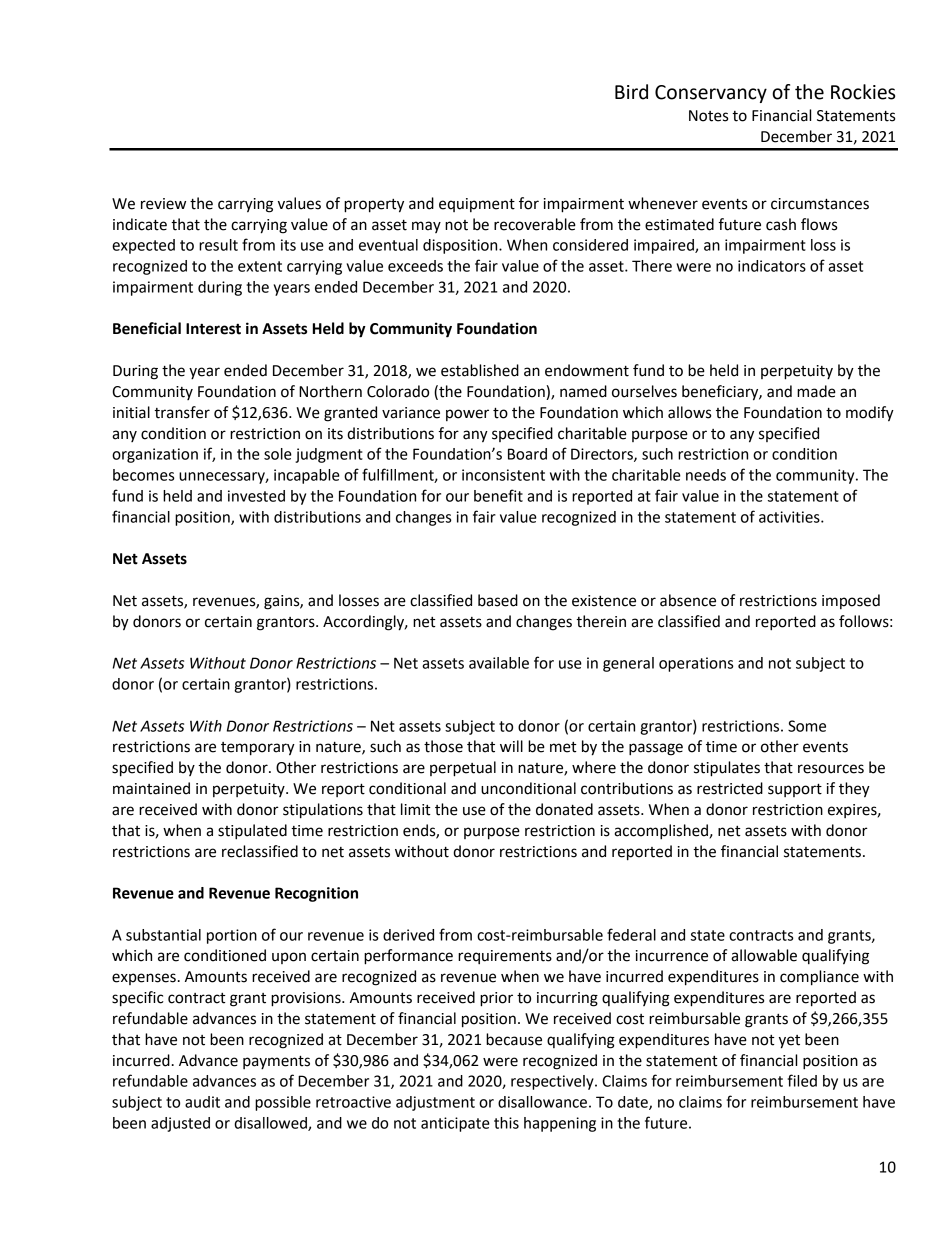  I want to click on established, so click(480, 370).
